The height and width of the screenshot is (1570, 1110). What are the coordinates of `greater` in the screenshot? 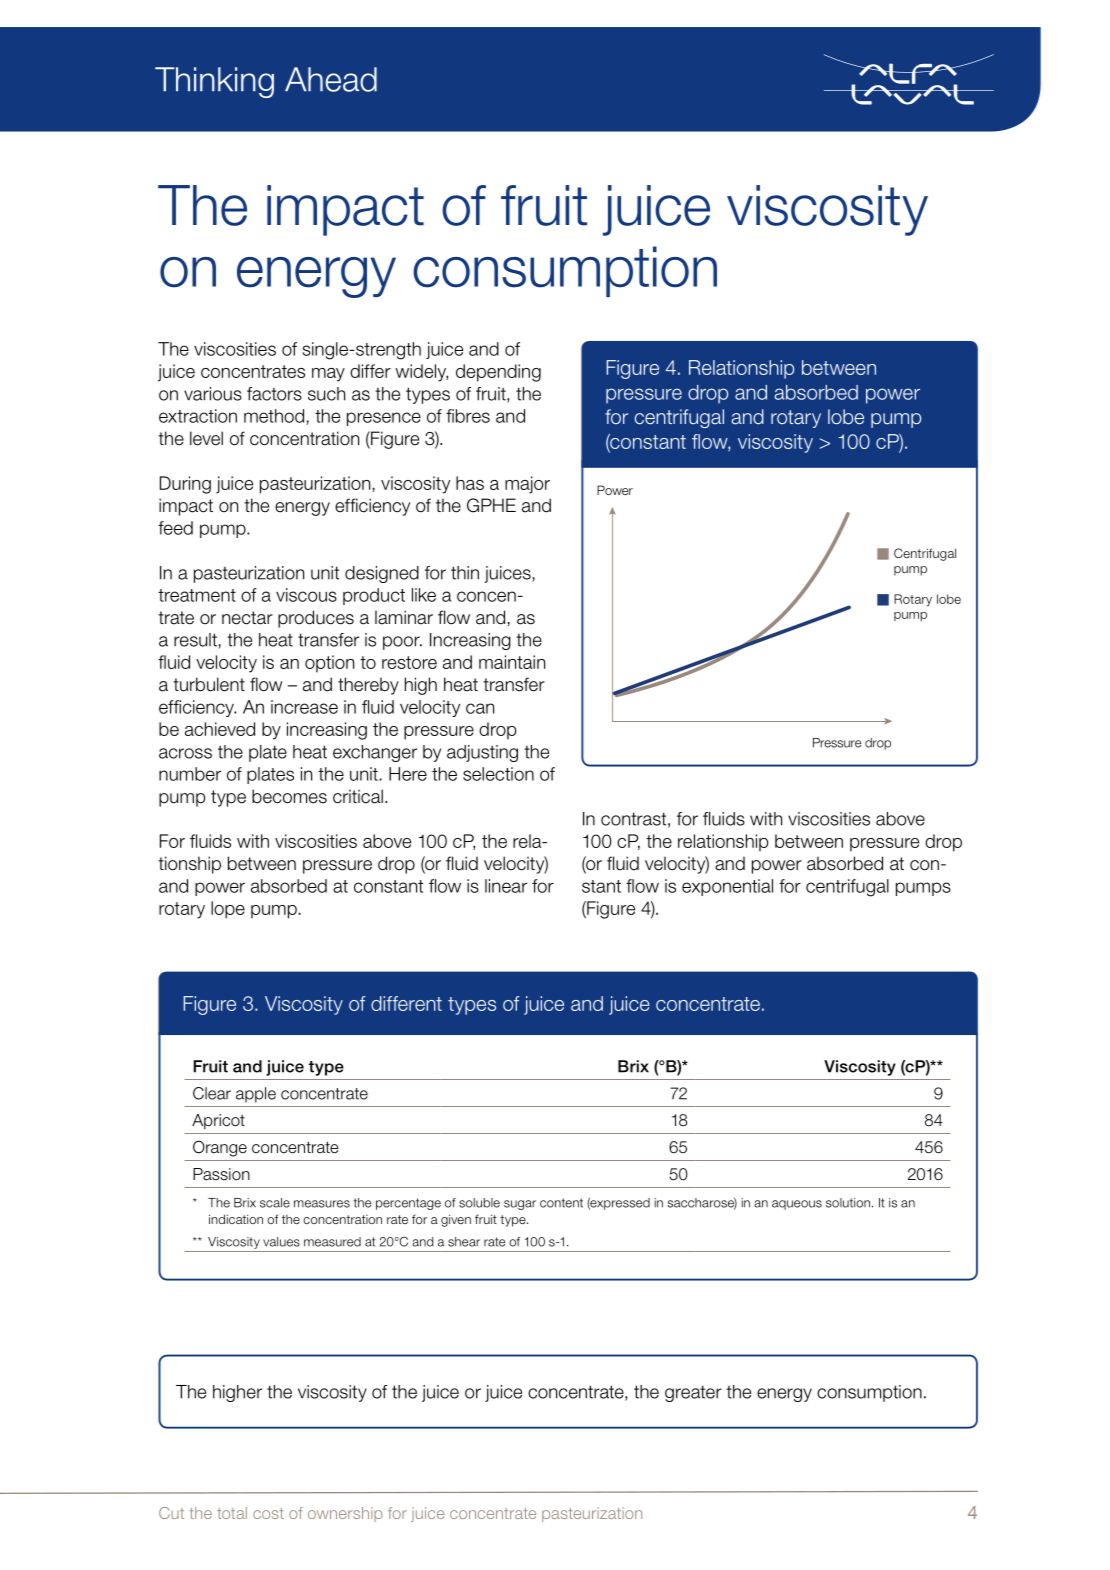 It's located at (693, 1393).
